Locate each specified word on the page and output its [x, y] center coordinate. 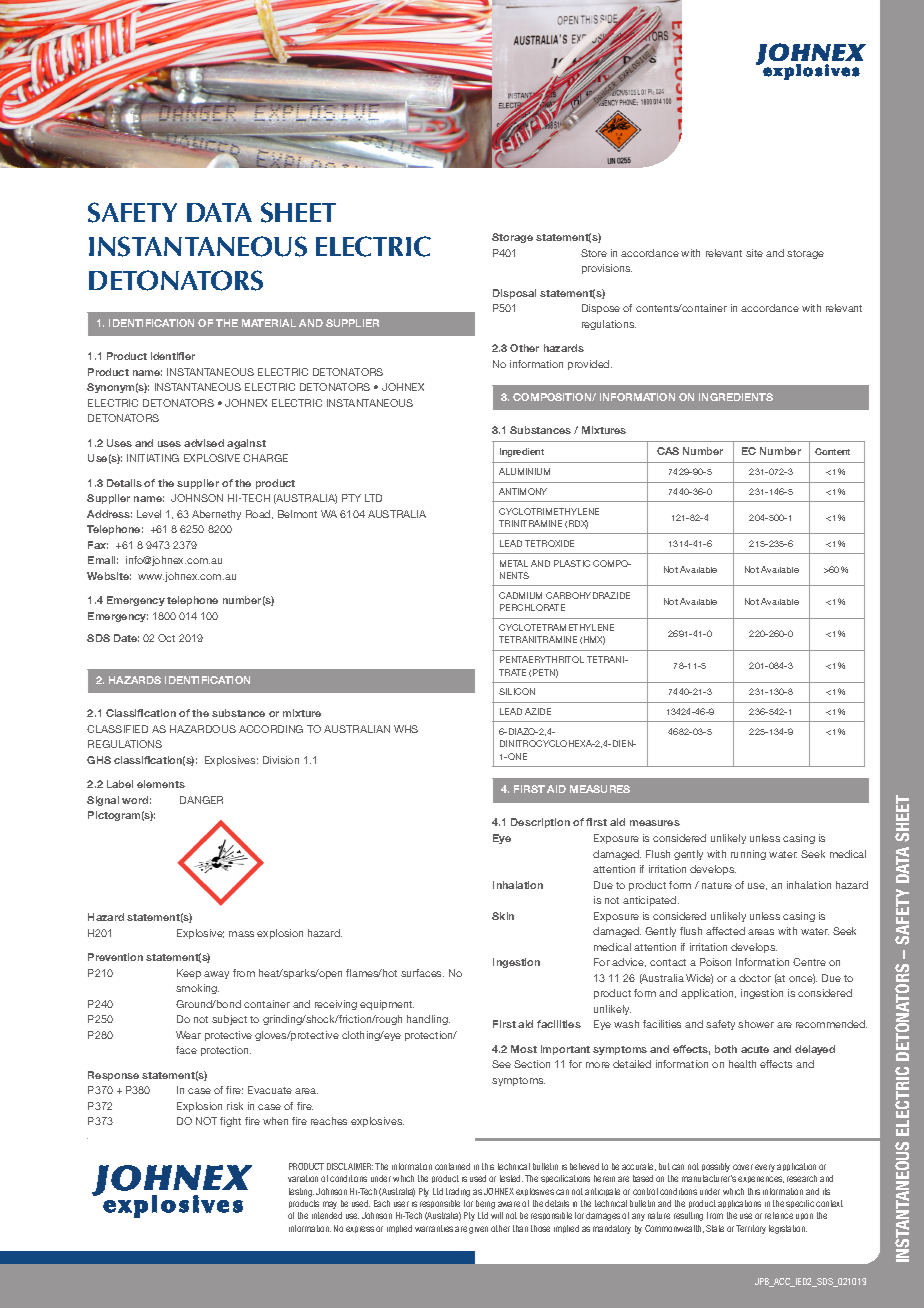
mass [241, 934]
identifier [173, 356]
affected [725, 931]
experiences [761, 1179]
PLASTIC [572, 563]
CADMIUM [520, 595]
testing [301, 1192]
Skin [503, 916]
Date [126, 638]
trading [458, 1192]
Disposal [514, 294]
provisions [607, 269]
